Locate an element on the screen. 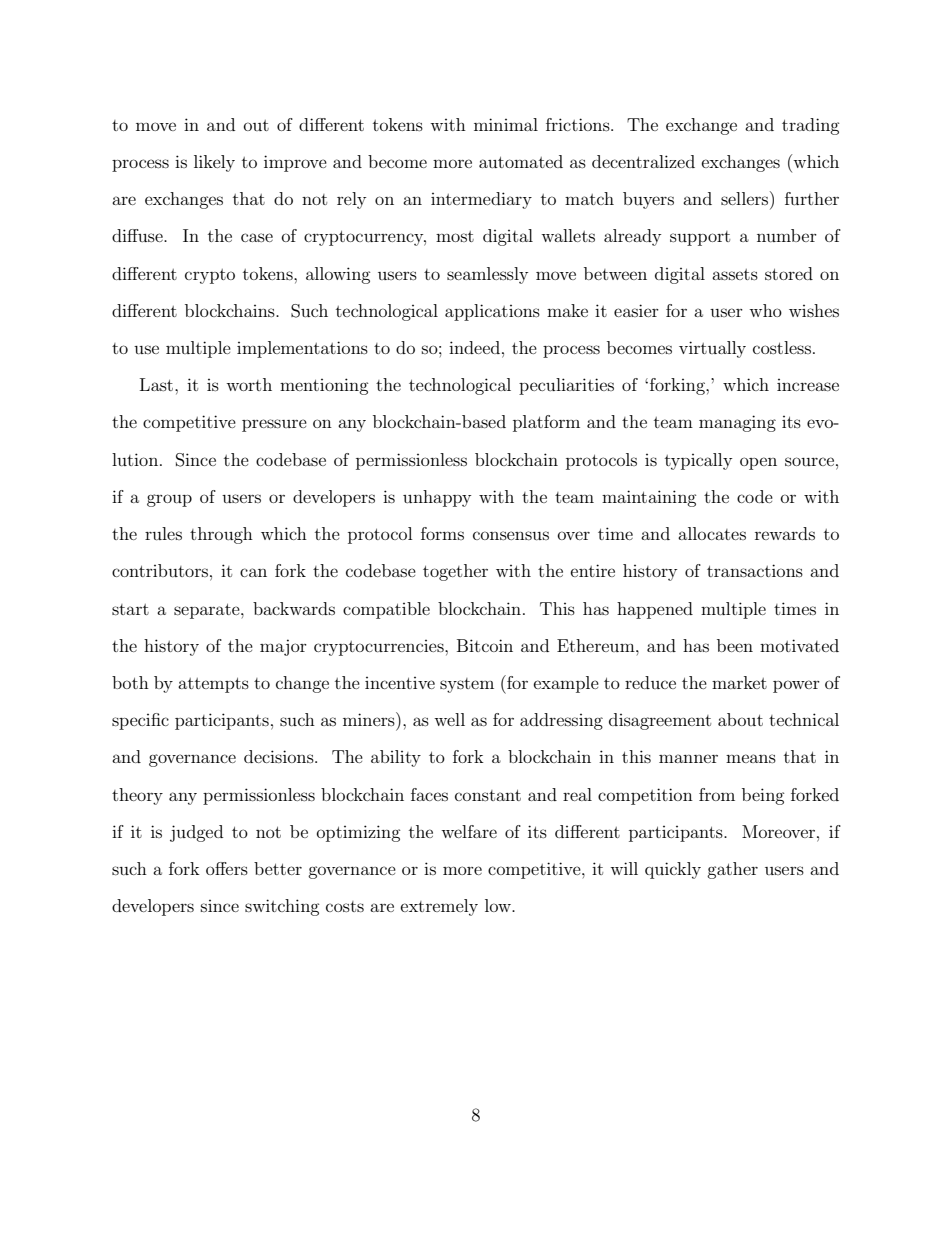 The height and width of the screenshot is (1233, 952). likely is located at coordinates (214, 163).
